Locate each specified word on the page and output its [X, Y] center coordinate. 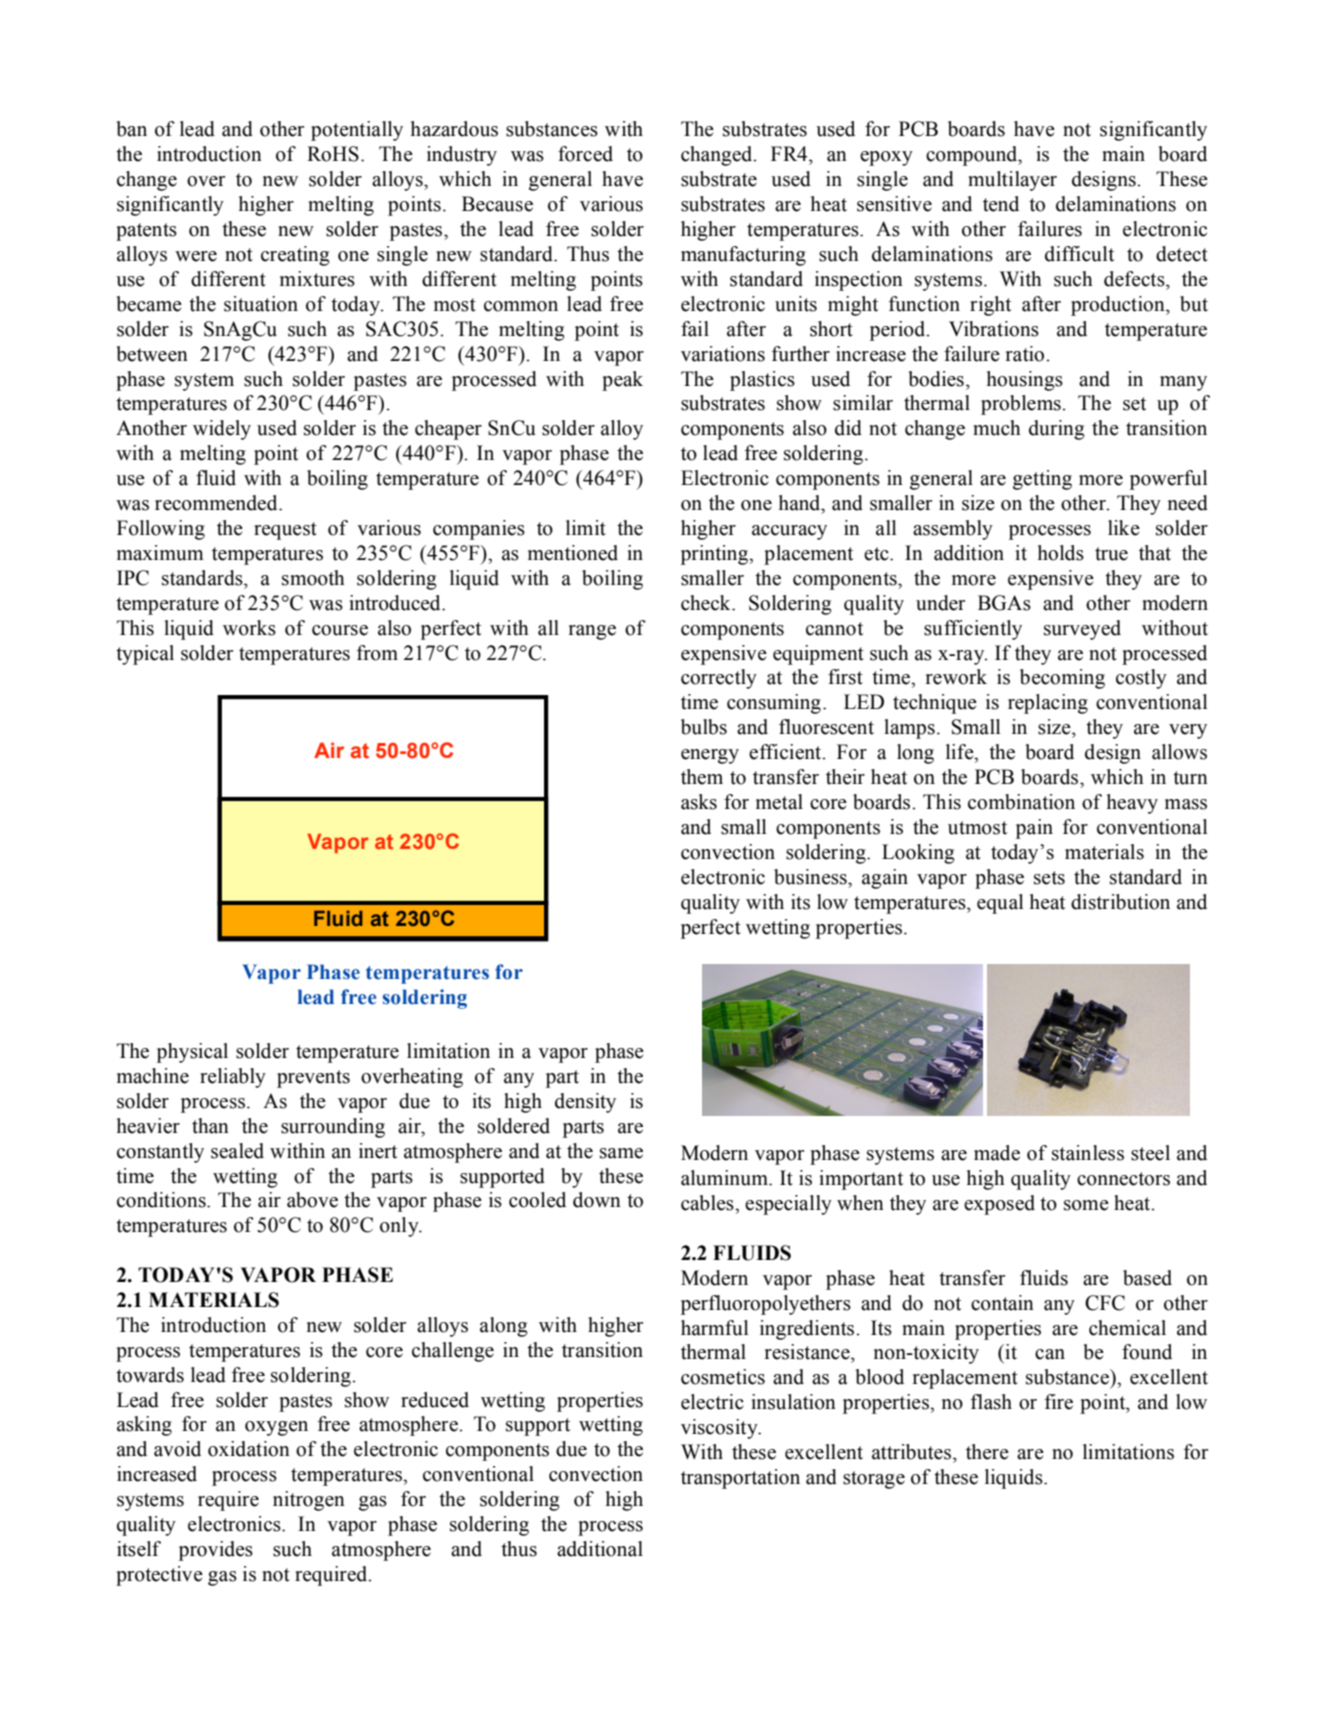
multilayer [1012, 181]
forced [585, 154]
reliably [233, 1078]
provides [216, 1551]
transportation [740, 1479]
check [707, 603]
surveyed [1082, 630]
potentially [357, 131]
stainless [1088, 1153]
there [987, 1452]
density [585, 1103]
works [249, 628]
